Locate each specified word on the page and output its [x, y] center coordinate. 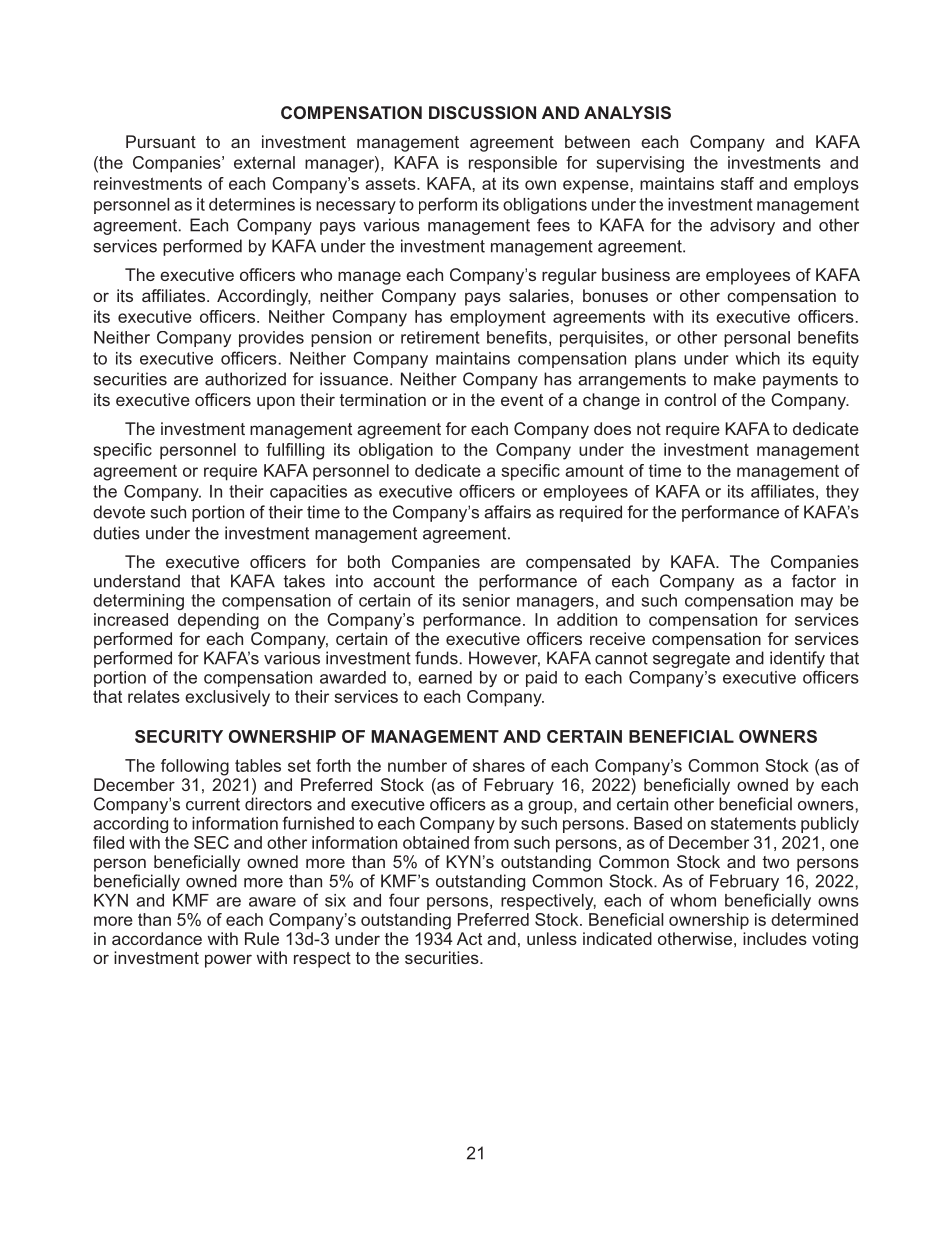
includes [775, 938]
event [522, 400]
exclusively [227, 698]
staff [737, 183]
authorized [245, 379]
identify [797, 659]
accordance [157, 938]
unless [552, 938]
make [735, 379]
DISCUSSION [482, 112]
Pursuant [161, 141]
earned [445, 677]
